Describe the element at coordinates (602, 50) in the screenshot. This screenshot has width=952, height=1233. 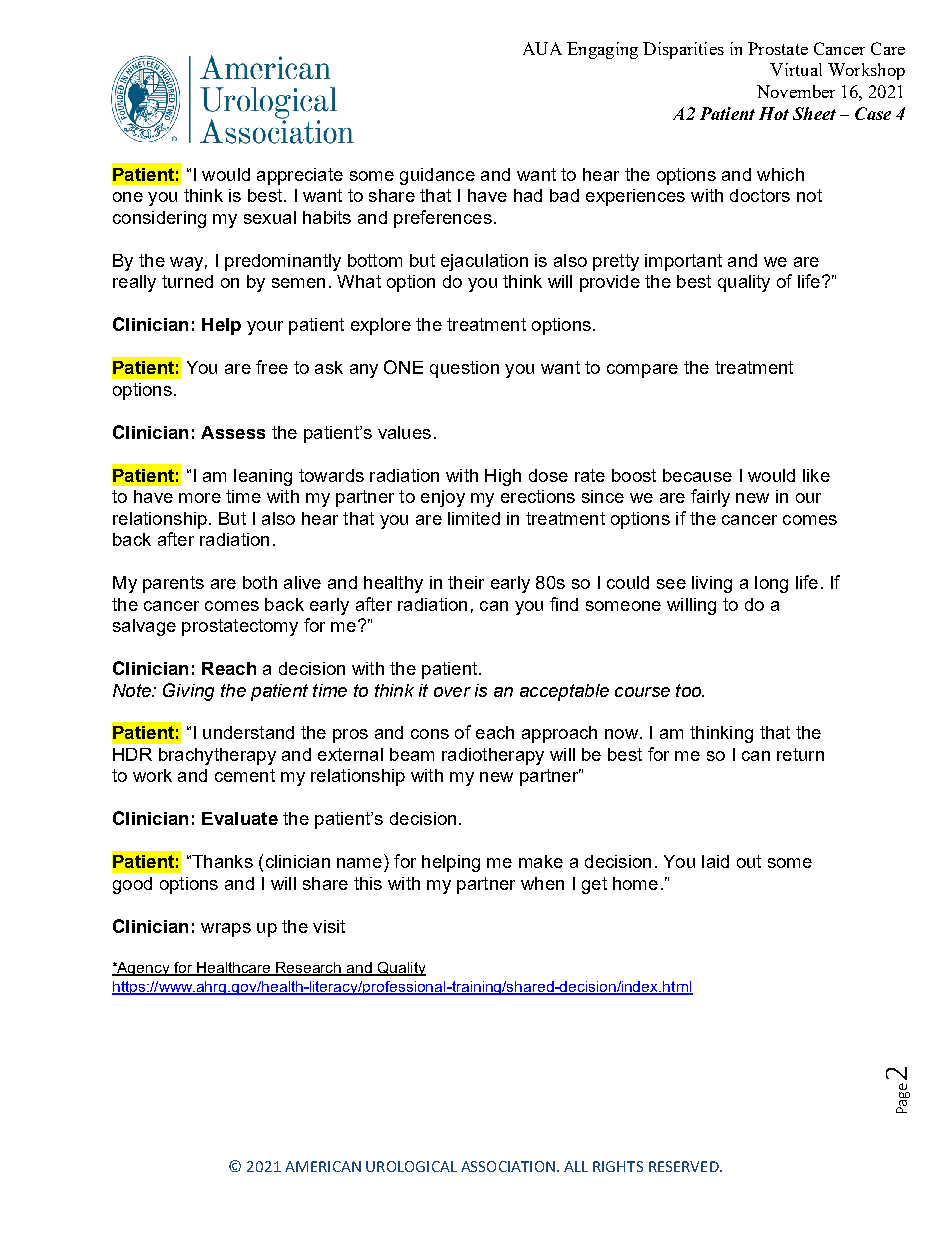
I see `Engaging` at that location.
